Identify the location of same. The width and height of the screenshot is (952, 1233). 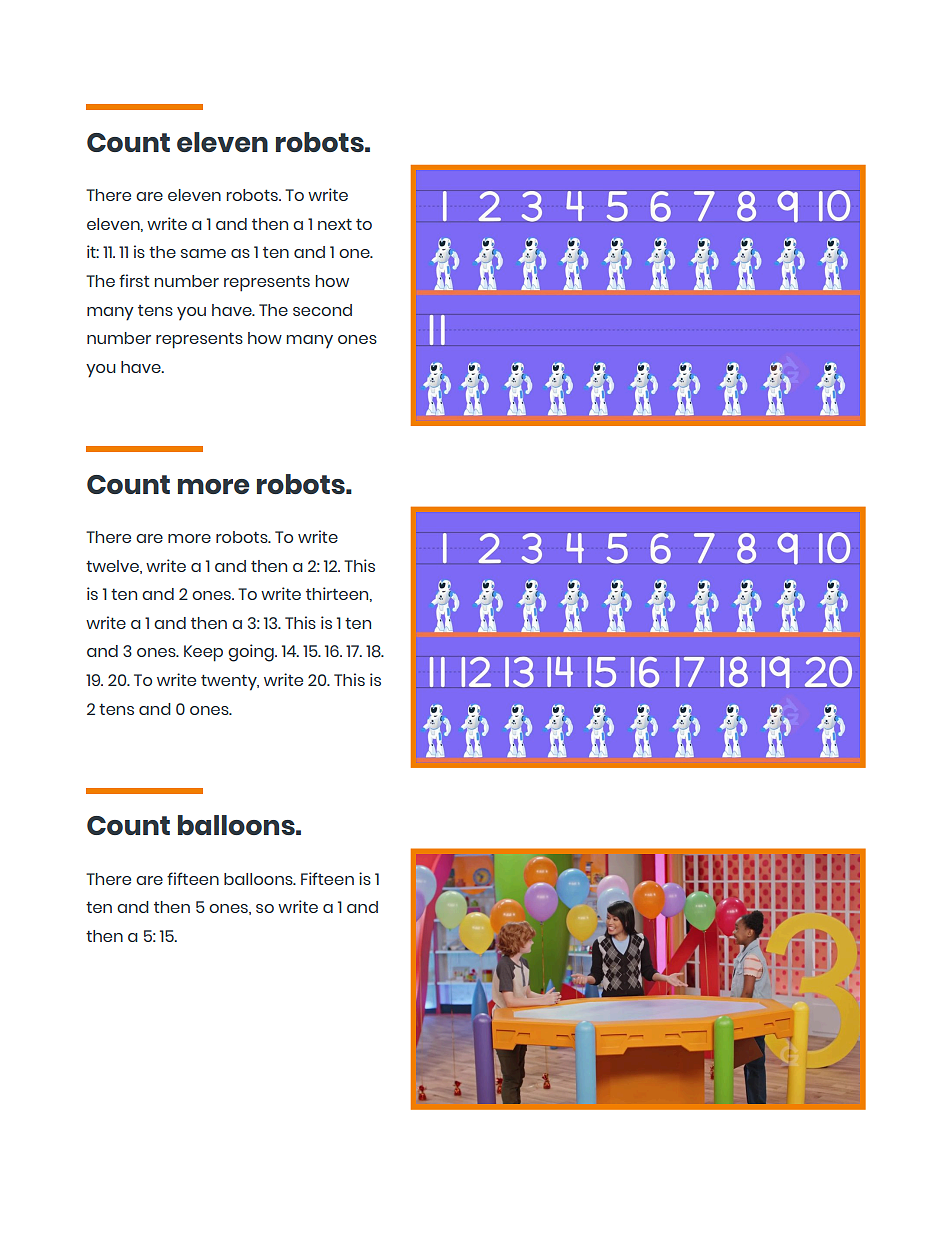
(203, 253).
